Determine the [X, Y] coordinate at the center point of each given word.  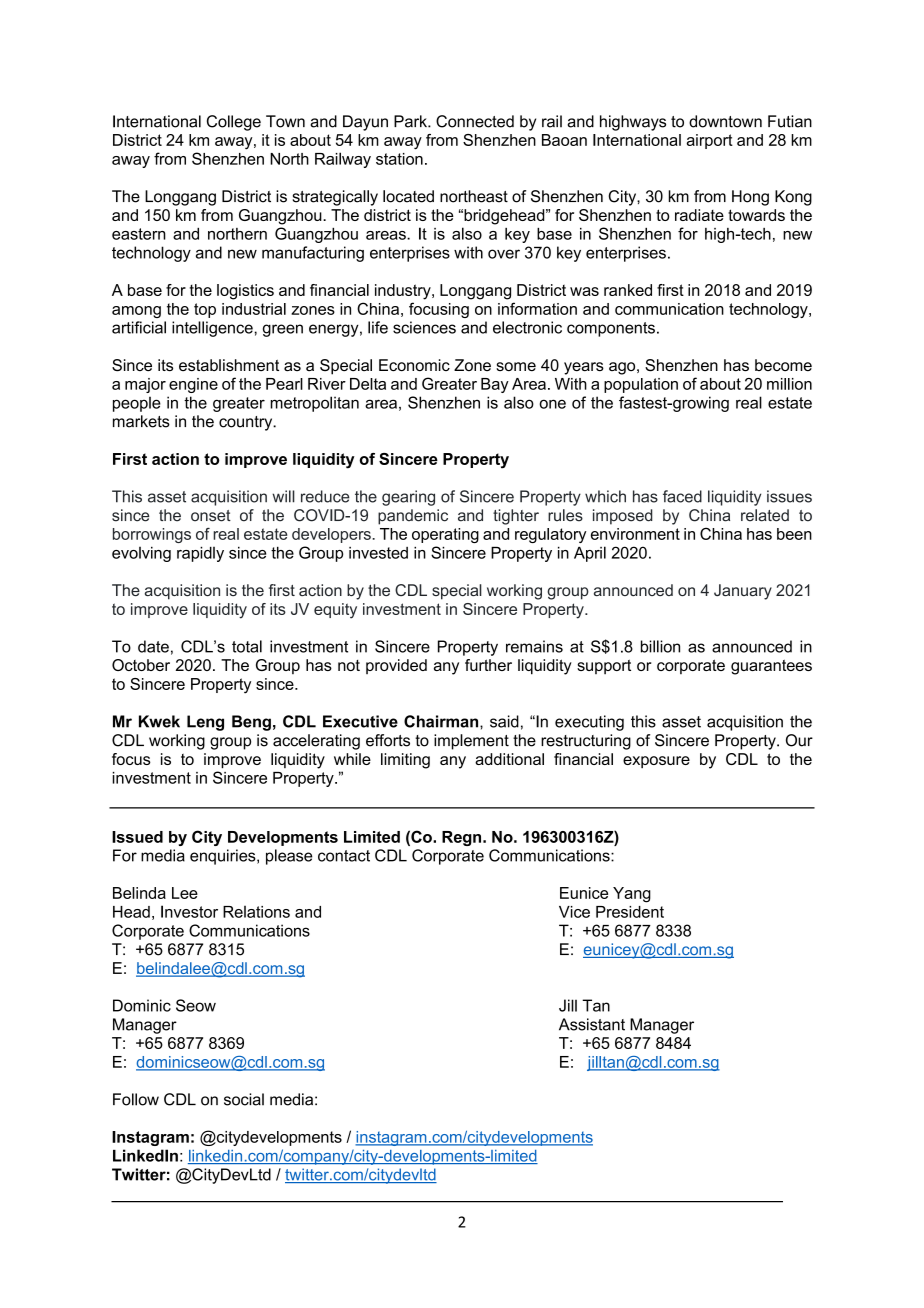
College [234, 123]
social [244, 1099]
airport [709, 141]
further [488, 665]
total [247, 646]
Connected [475, 121]
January [743, 592]
